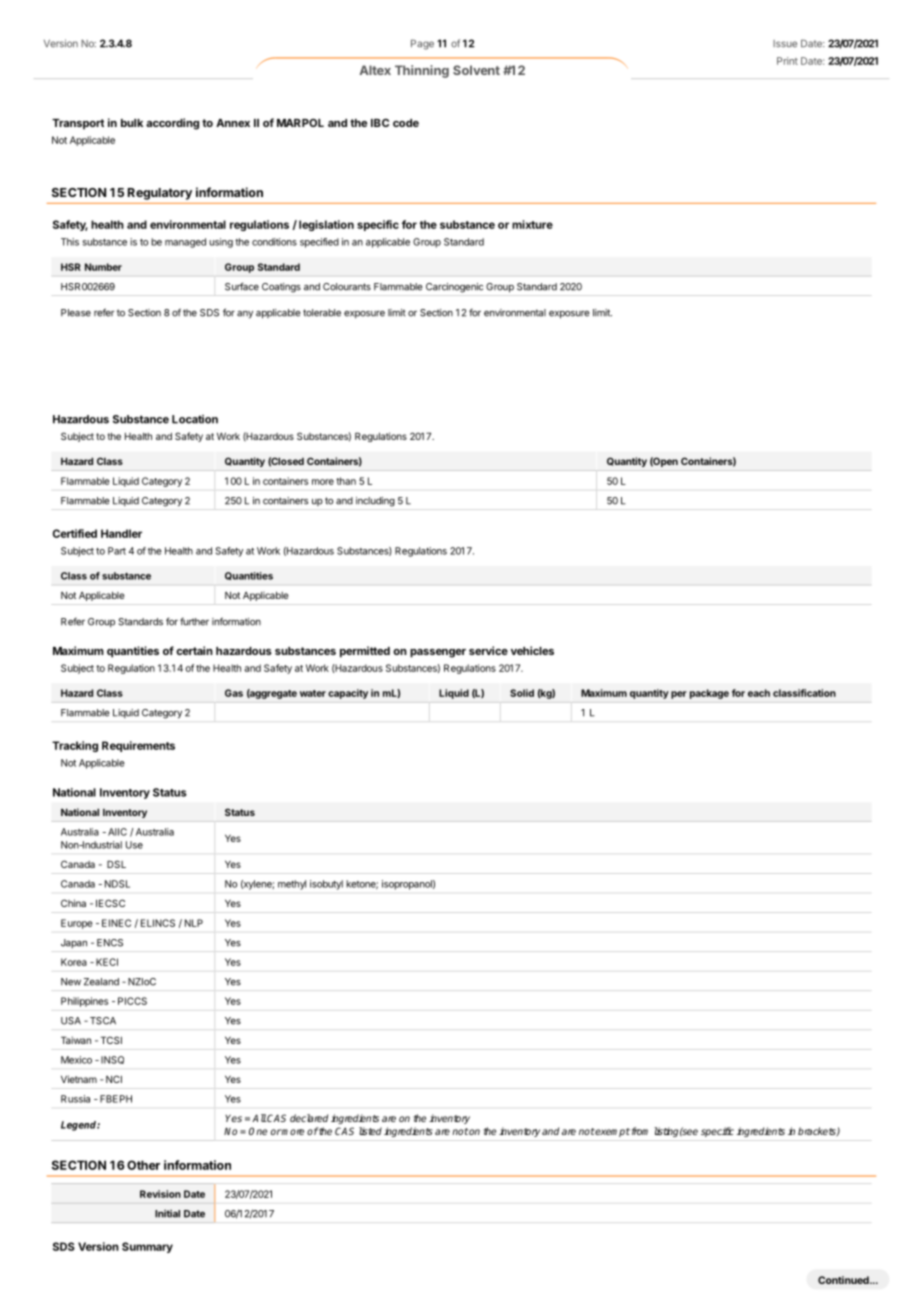  Describe the element at coordinates (167, 1214) in the screenshot. I see `Initial` at that location.
